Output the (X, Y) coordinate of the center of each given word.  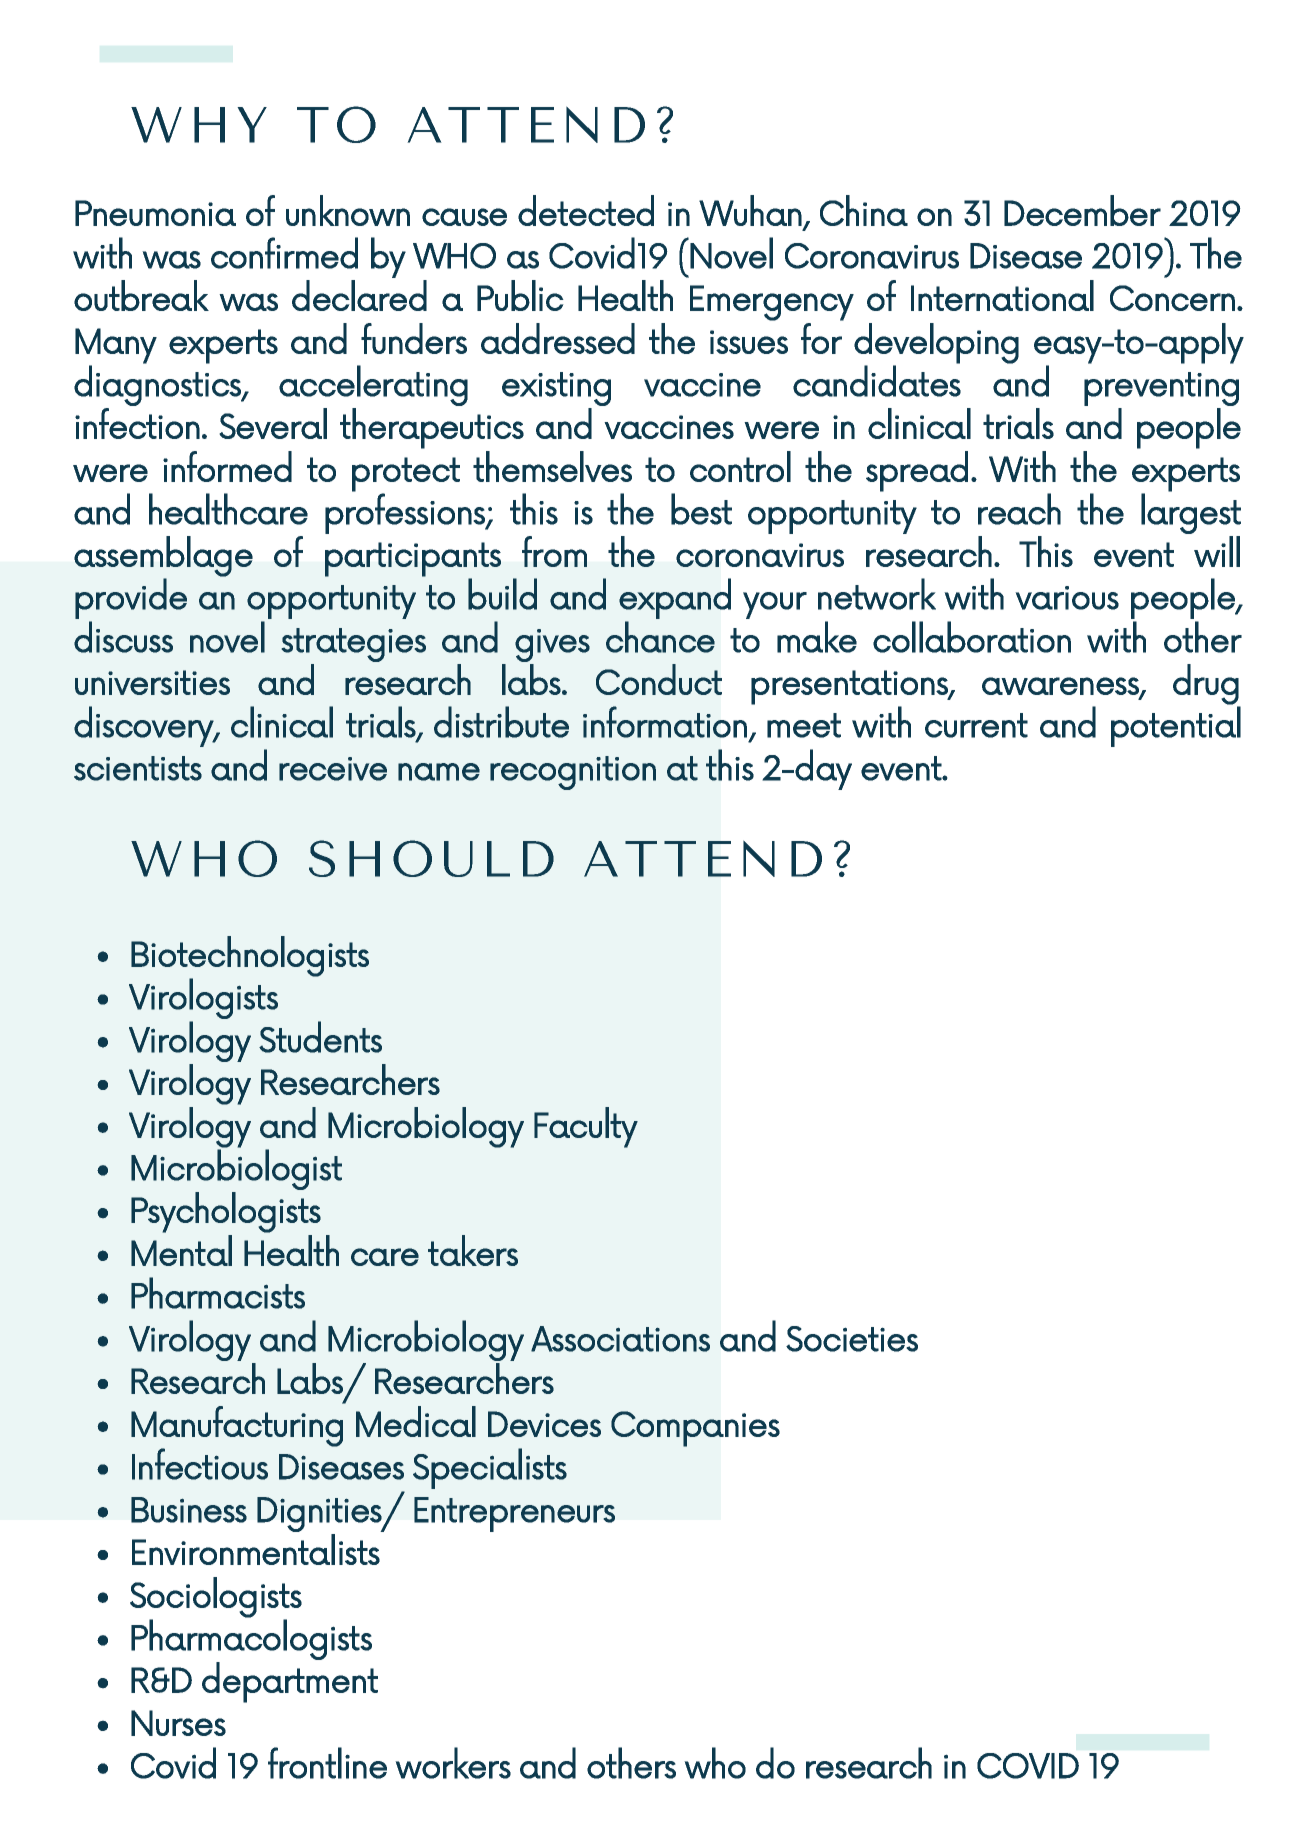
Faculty (586, 1127)
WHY (199, 125)
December (1082, 210)
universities (152, 682)
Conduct (659, 679)
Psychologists (226, 1212)
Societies (852, 1339)
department (290, 1682)
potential (1176, 726)
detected (586, 210)
